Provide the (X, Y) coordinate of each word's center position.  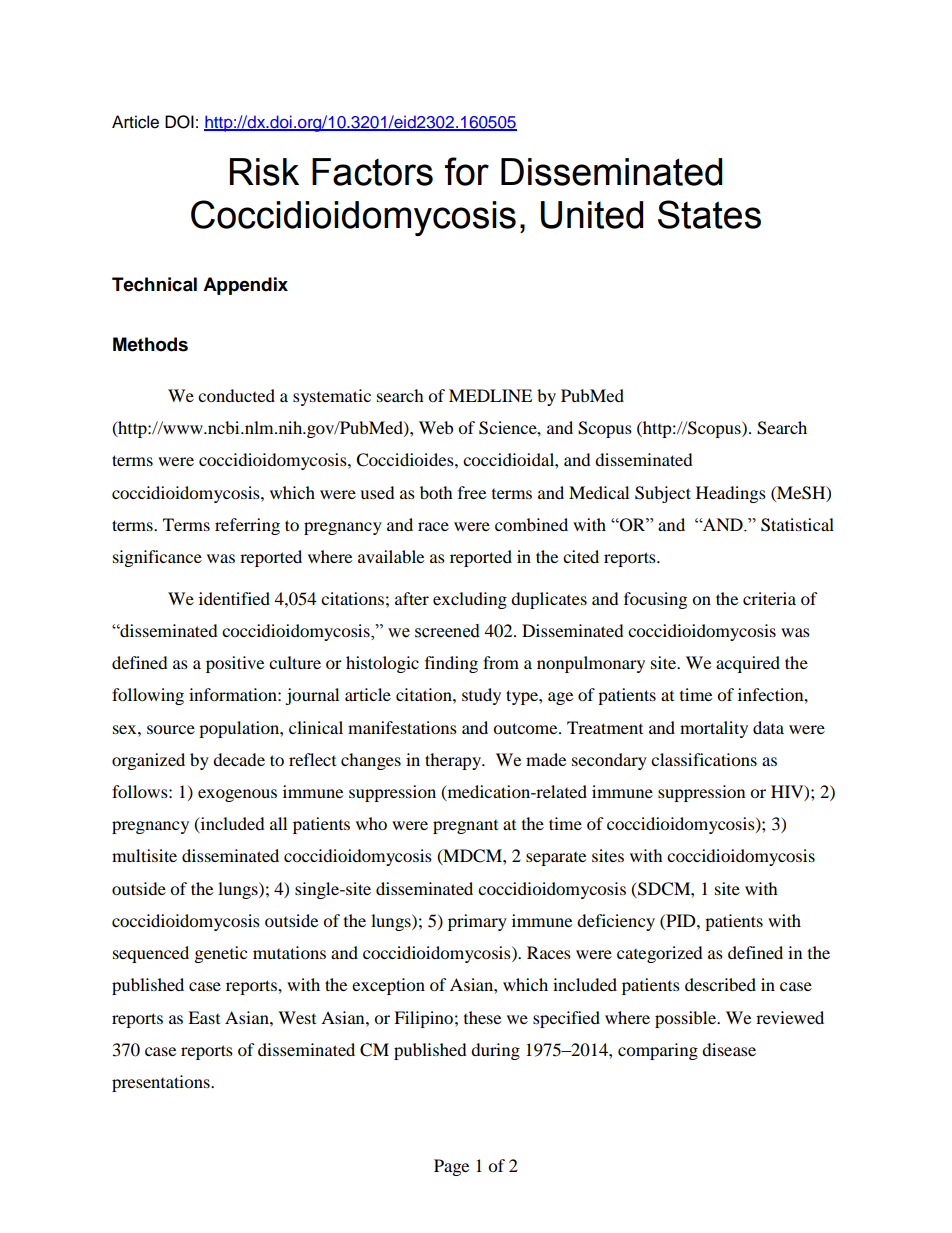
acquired (748, 664)
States (709, 214)
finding (451, 664)
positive (235, 664)
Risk (264, 172)
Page (451, 1167)
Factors (372, 172)
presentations (162, 1083)
